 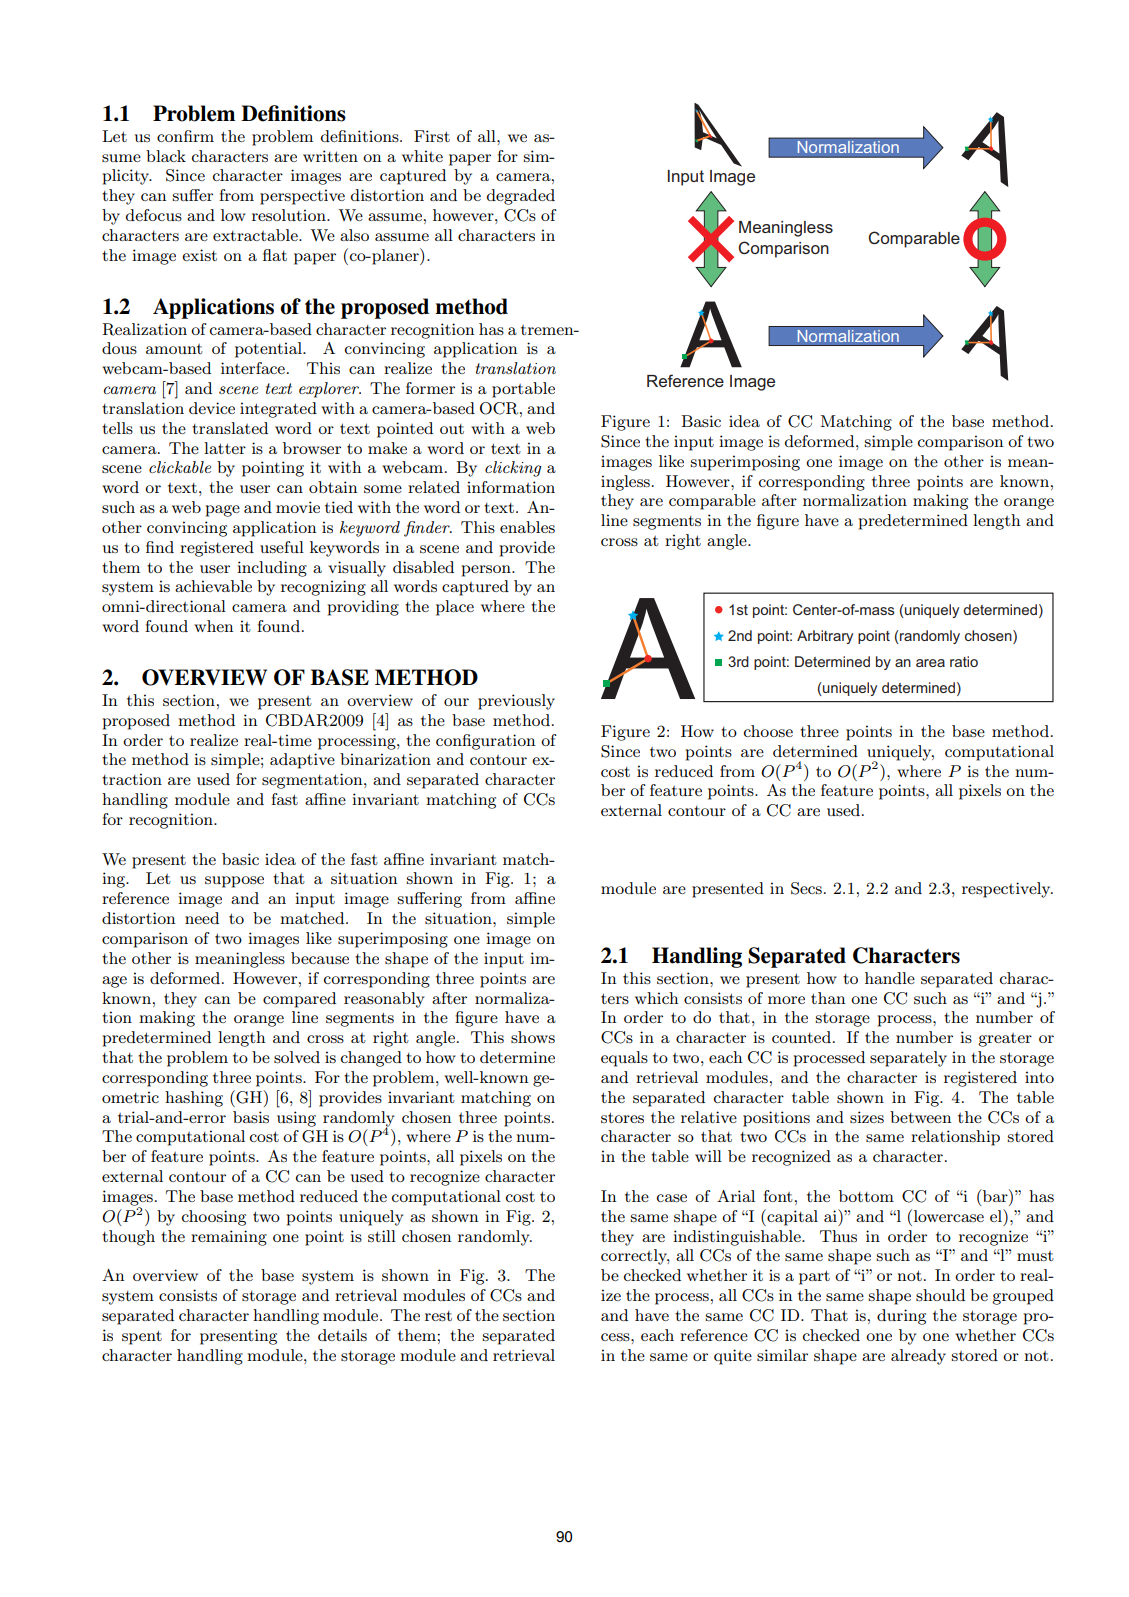 I want to click on First, so click(x=432, y=136).
